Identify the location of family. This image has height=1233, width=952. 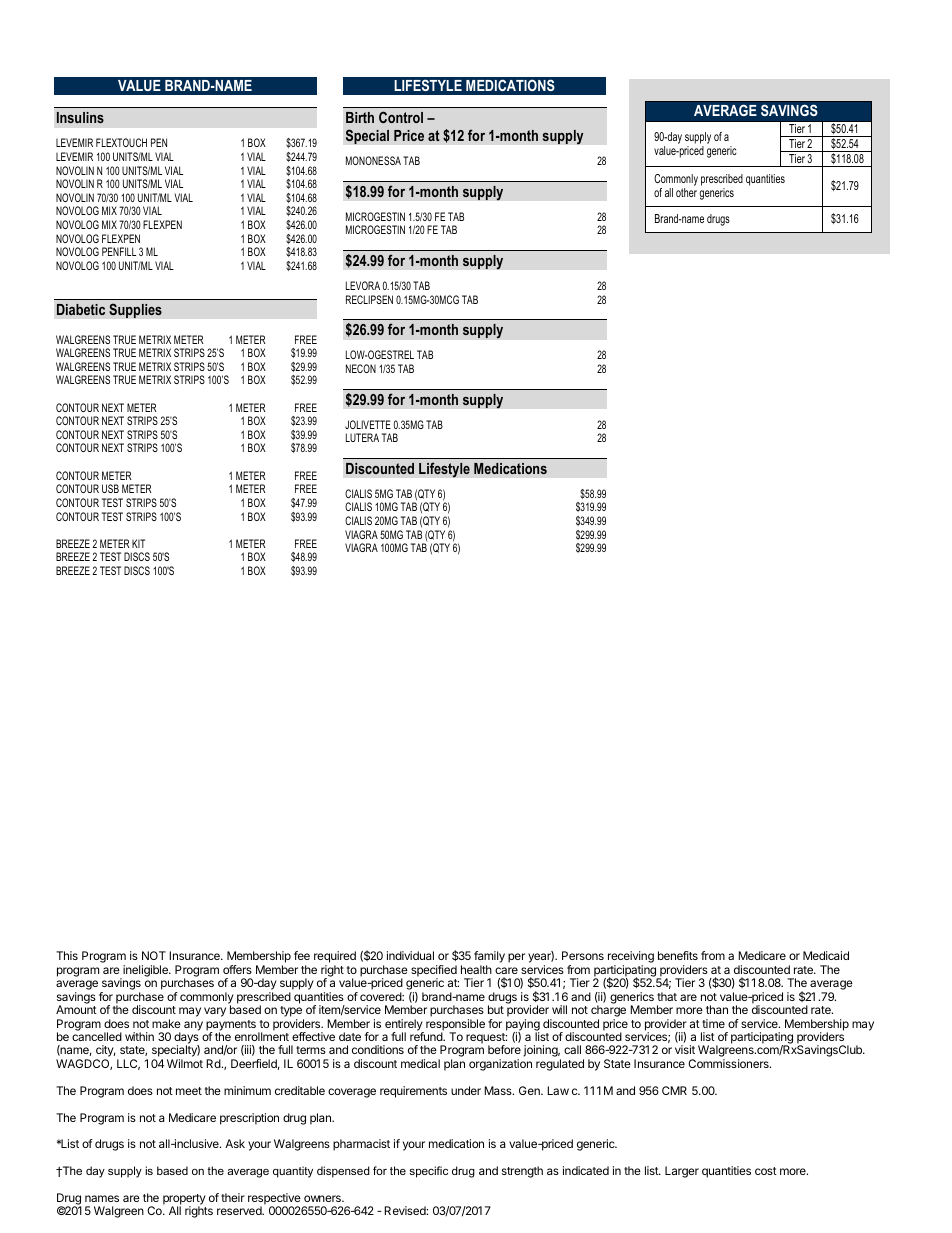
(489, 958).
